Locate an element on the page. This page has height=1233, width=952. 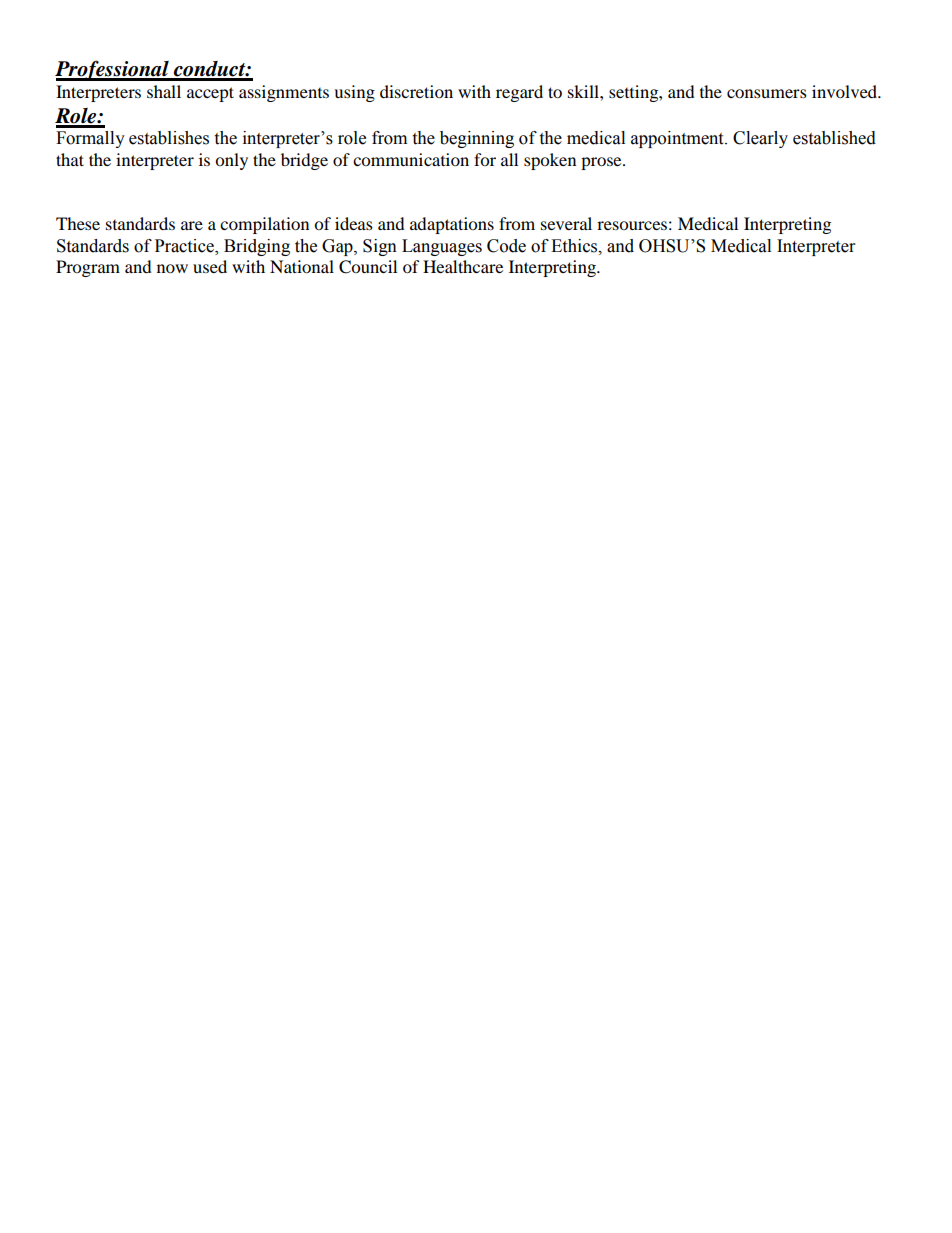
adaptations is located at coordinates (452, 225).
